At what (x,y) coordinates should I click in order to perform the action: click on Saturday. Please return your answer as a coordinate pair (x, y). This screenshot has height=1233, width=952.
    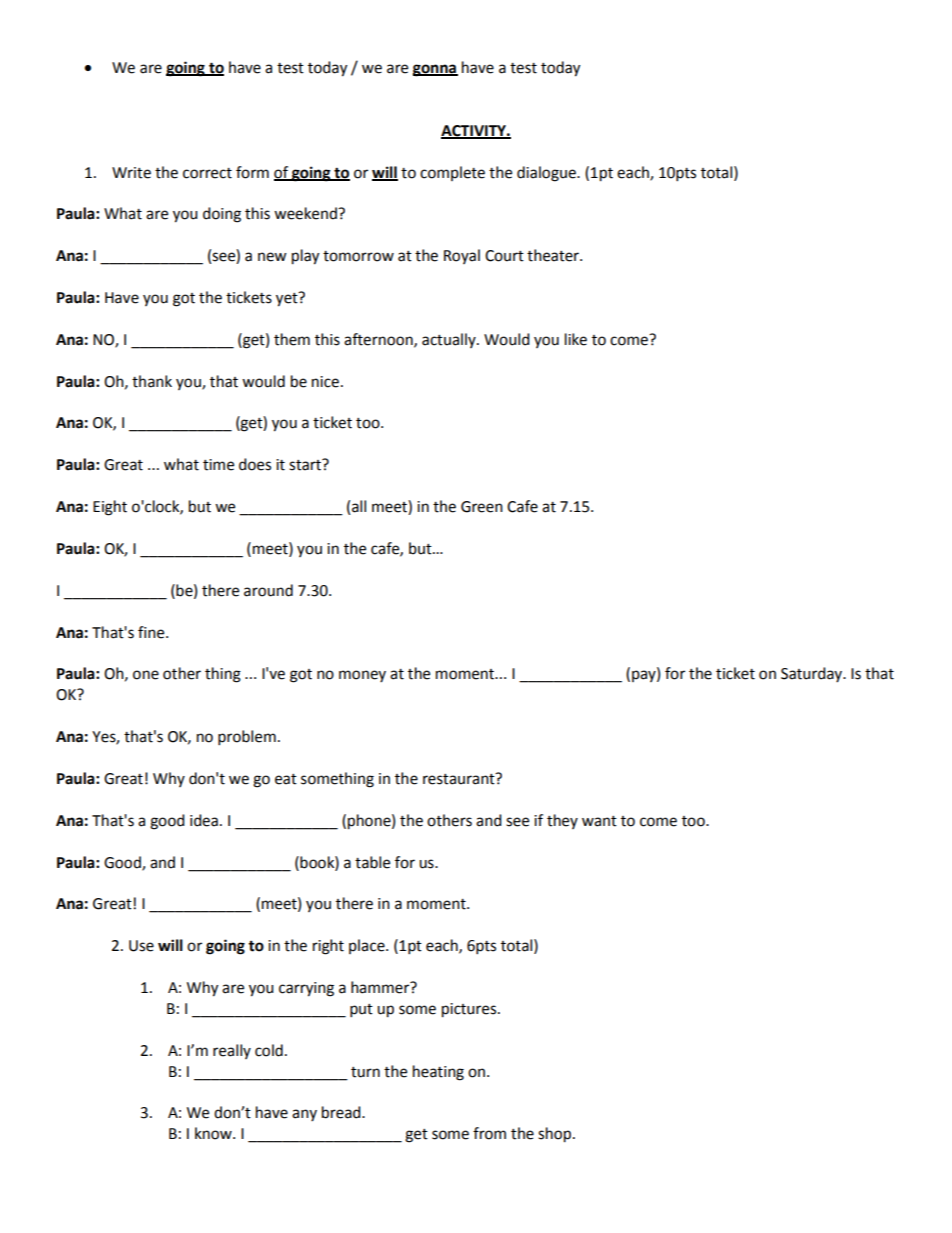
    Looking at the image, I should click on (813, 674).
